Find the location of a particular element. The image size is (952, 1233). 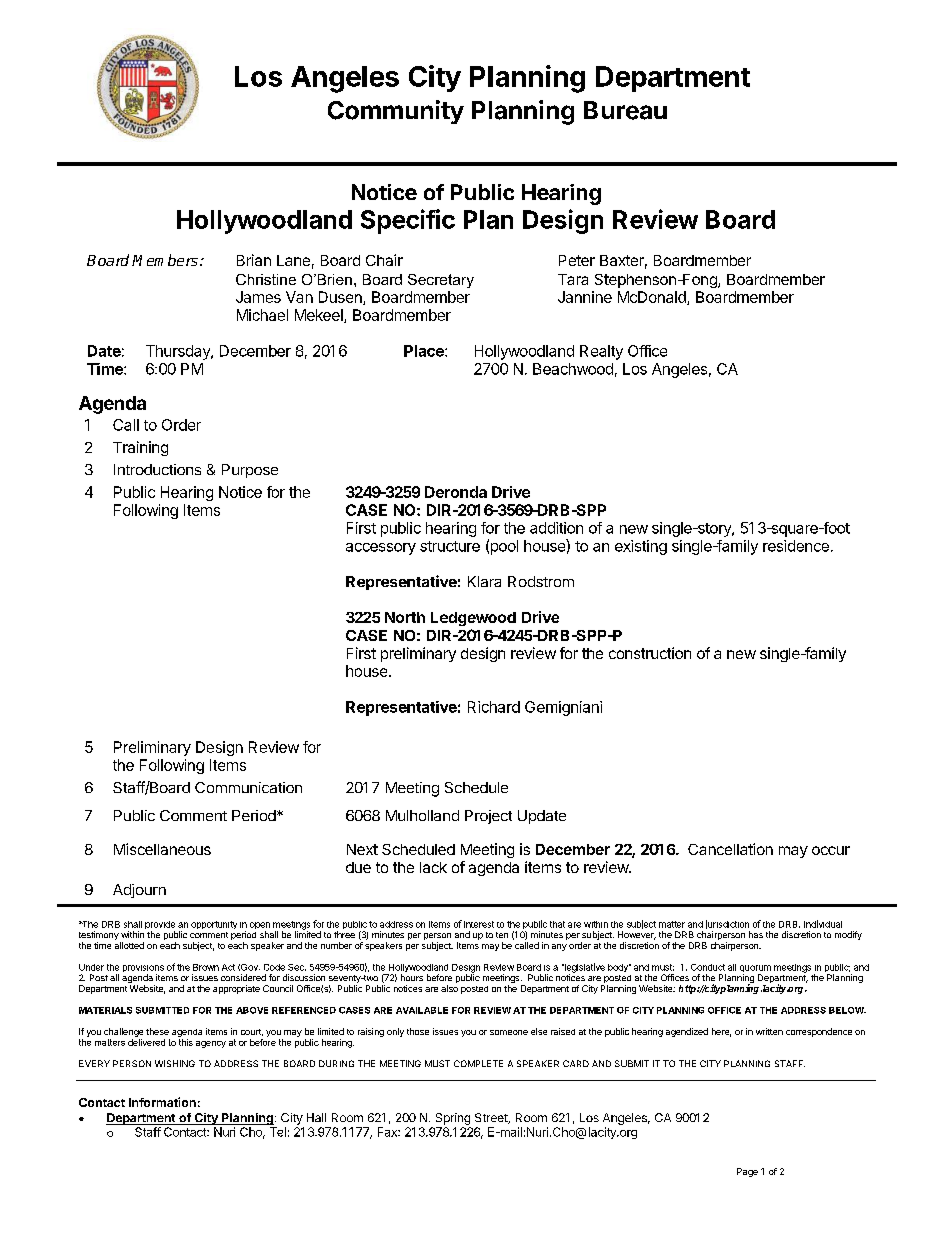

construction is located at coordinates (650, 653).
